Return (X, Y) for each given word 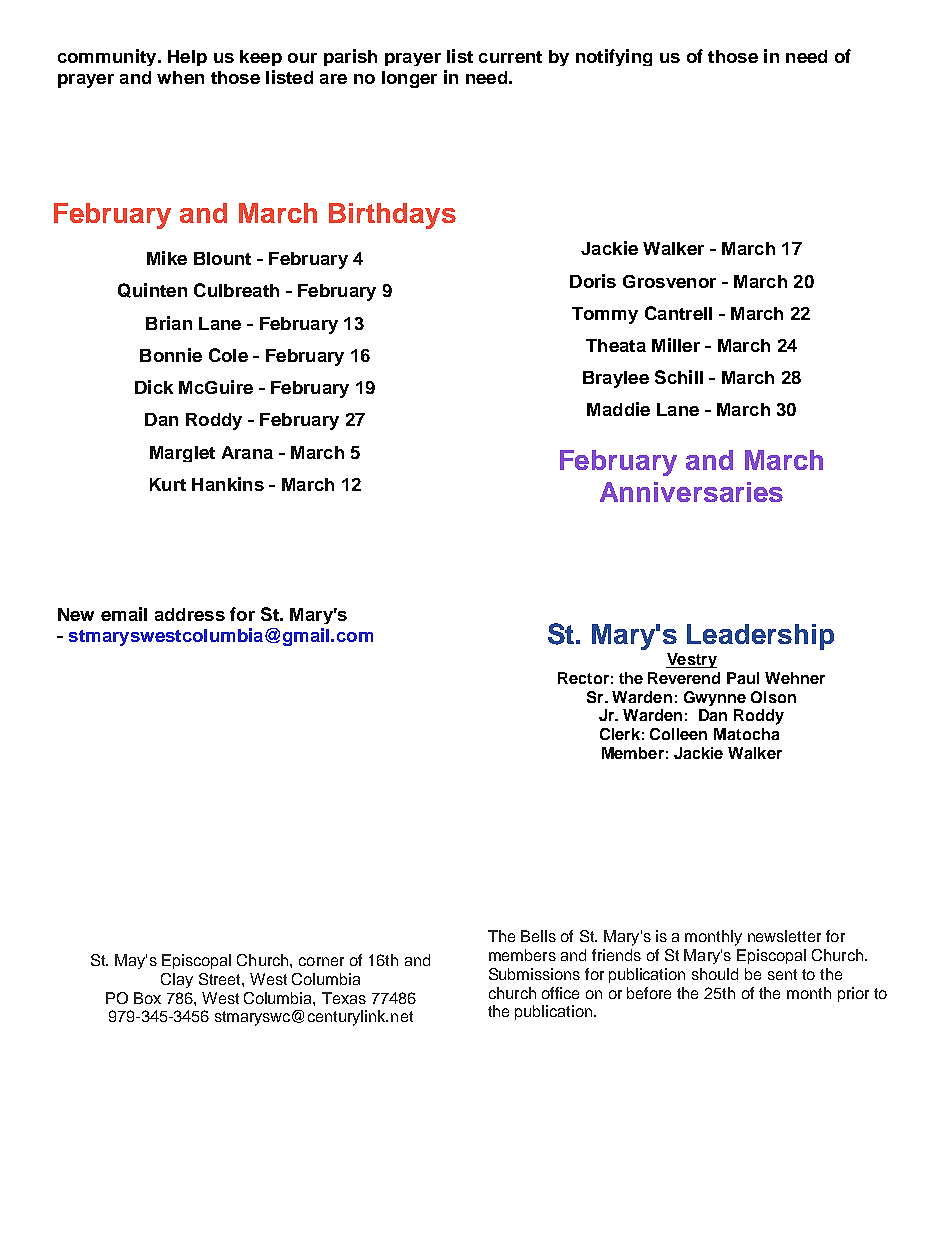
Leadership (760, 637)
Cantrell (678, 313)
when (180, 77)
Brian (169, 323)
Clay (177, 980)
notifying (614, 57)
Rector (583, 678)
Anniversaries (691, 492)
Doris (593, 281)
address (190, 614)
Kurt (168, 484)
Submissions (534, 974)
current (510, 57)
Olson (773, 697)
